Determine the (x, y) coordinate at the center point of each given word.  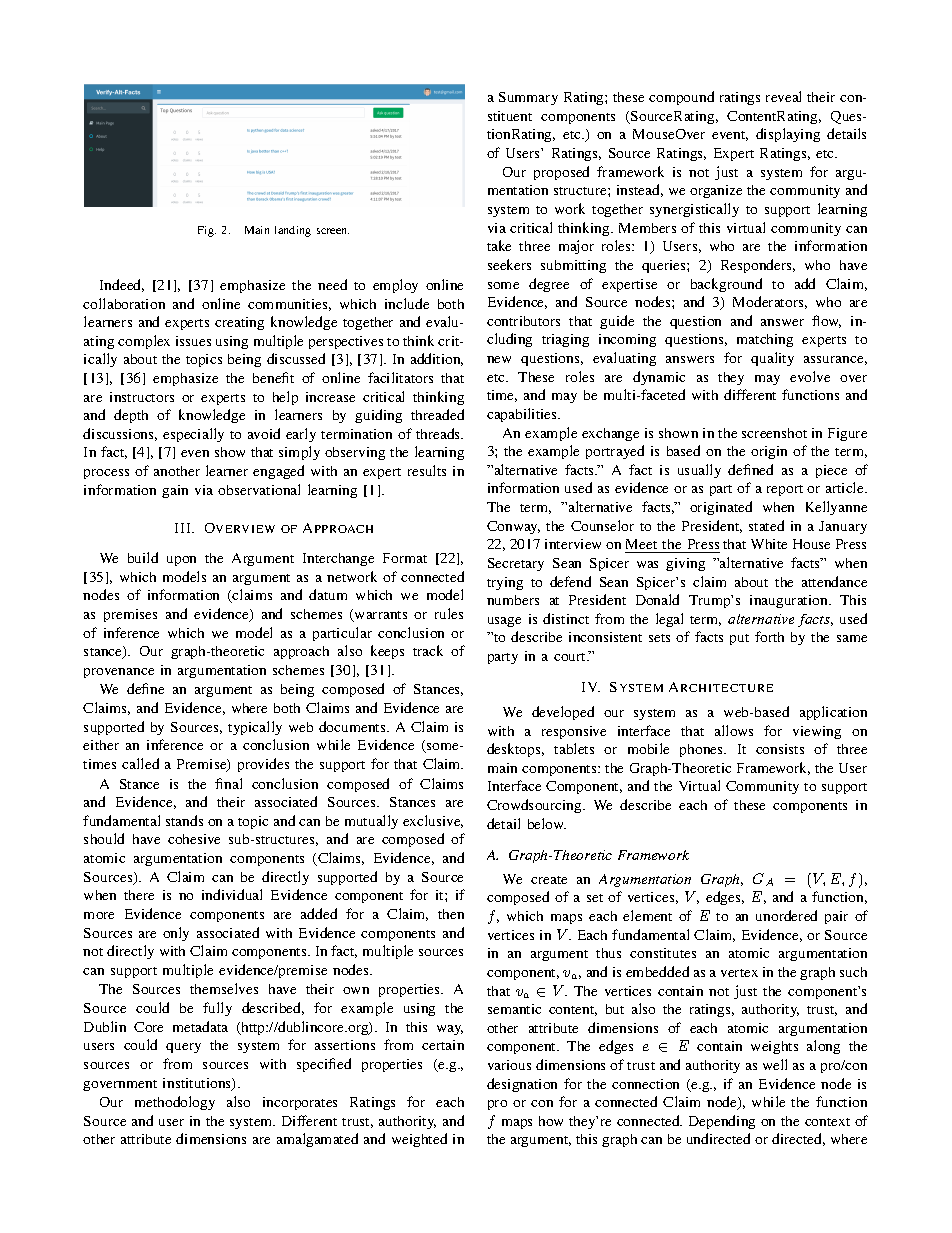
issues (193, 341)
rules (449, 613)
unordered (786, 915)
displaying (788, 135)
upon (181, 561)
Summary (528, 98)
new (499, 359)
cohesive (194, 839)
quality (772, 359)
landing (293, 231)
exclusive (433, 821)
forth (769, 636)
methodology (175, 1103)
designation (522, 1085)
